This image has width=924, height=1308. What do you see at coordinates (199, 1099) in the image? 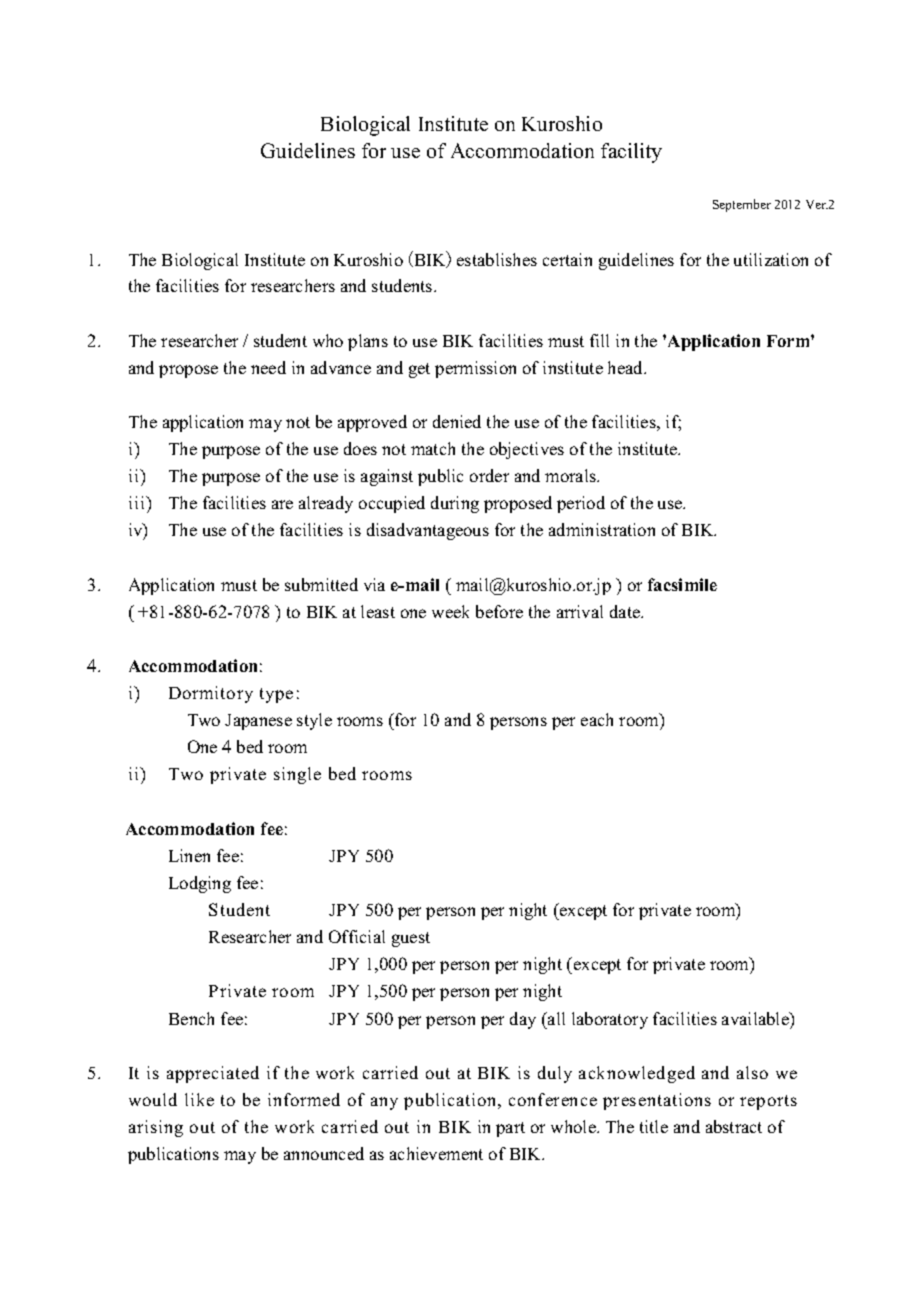
I see `like` at bounding box center [199, 1099].
